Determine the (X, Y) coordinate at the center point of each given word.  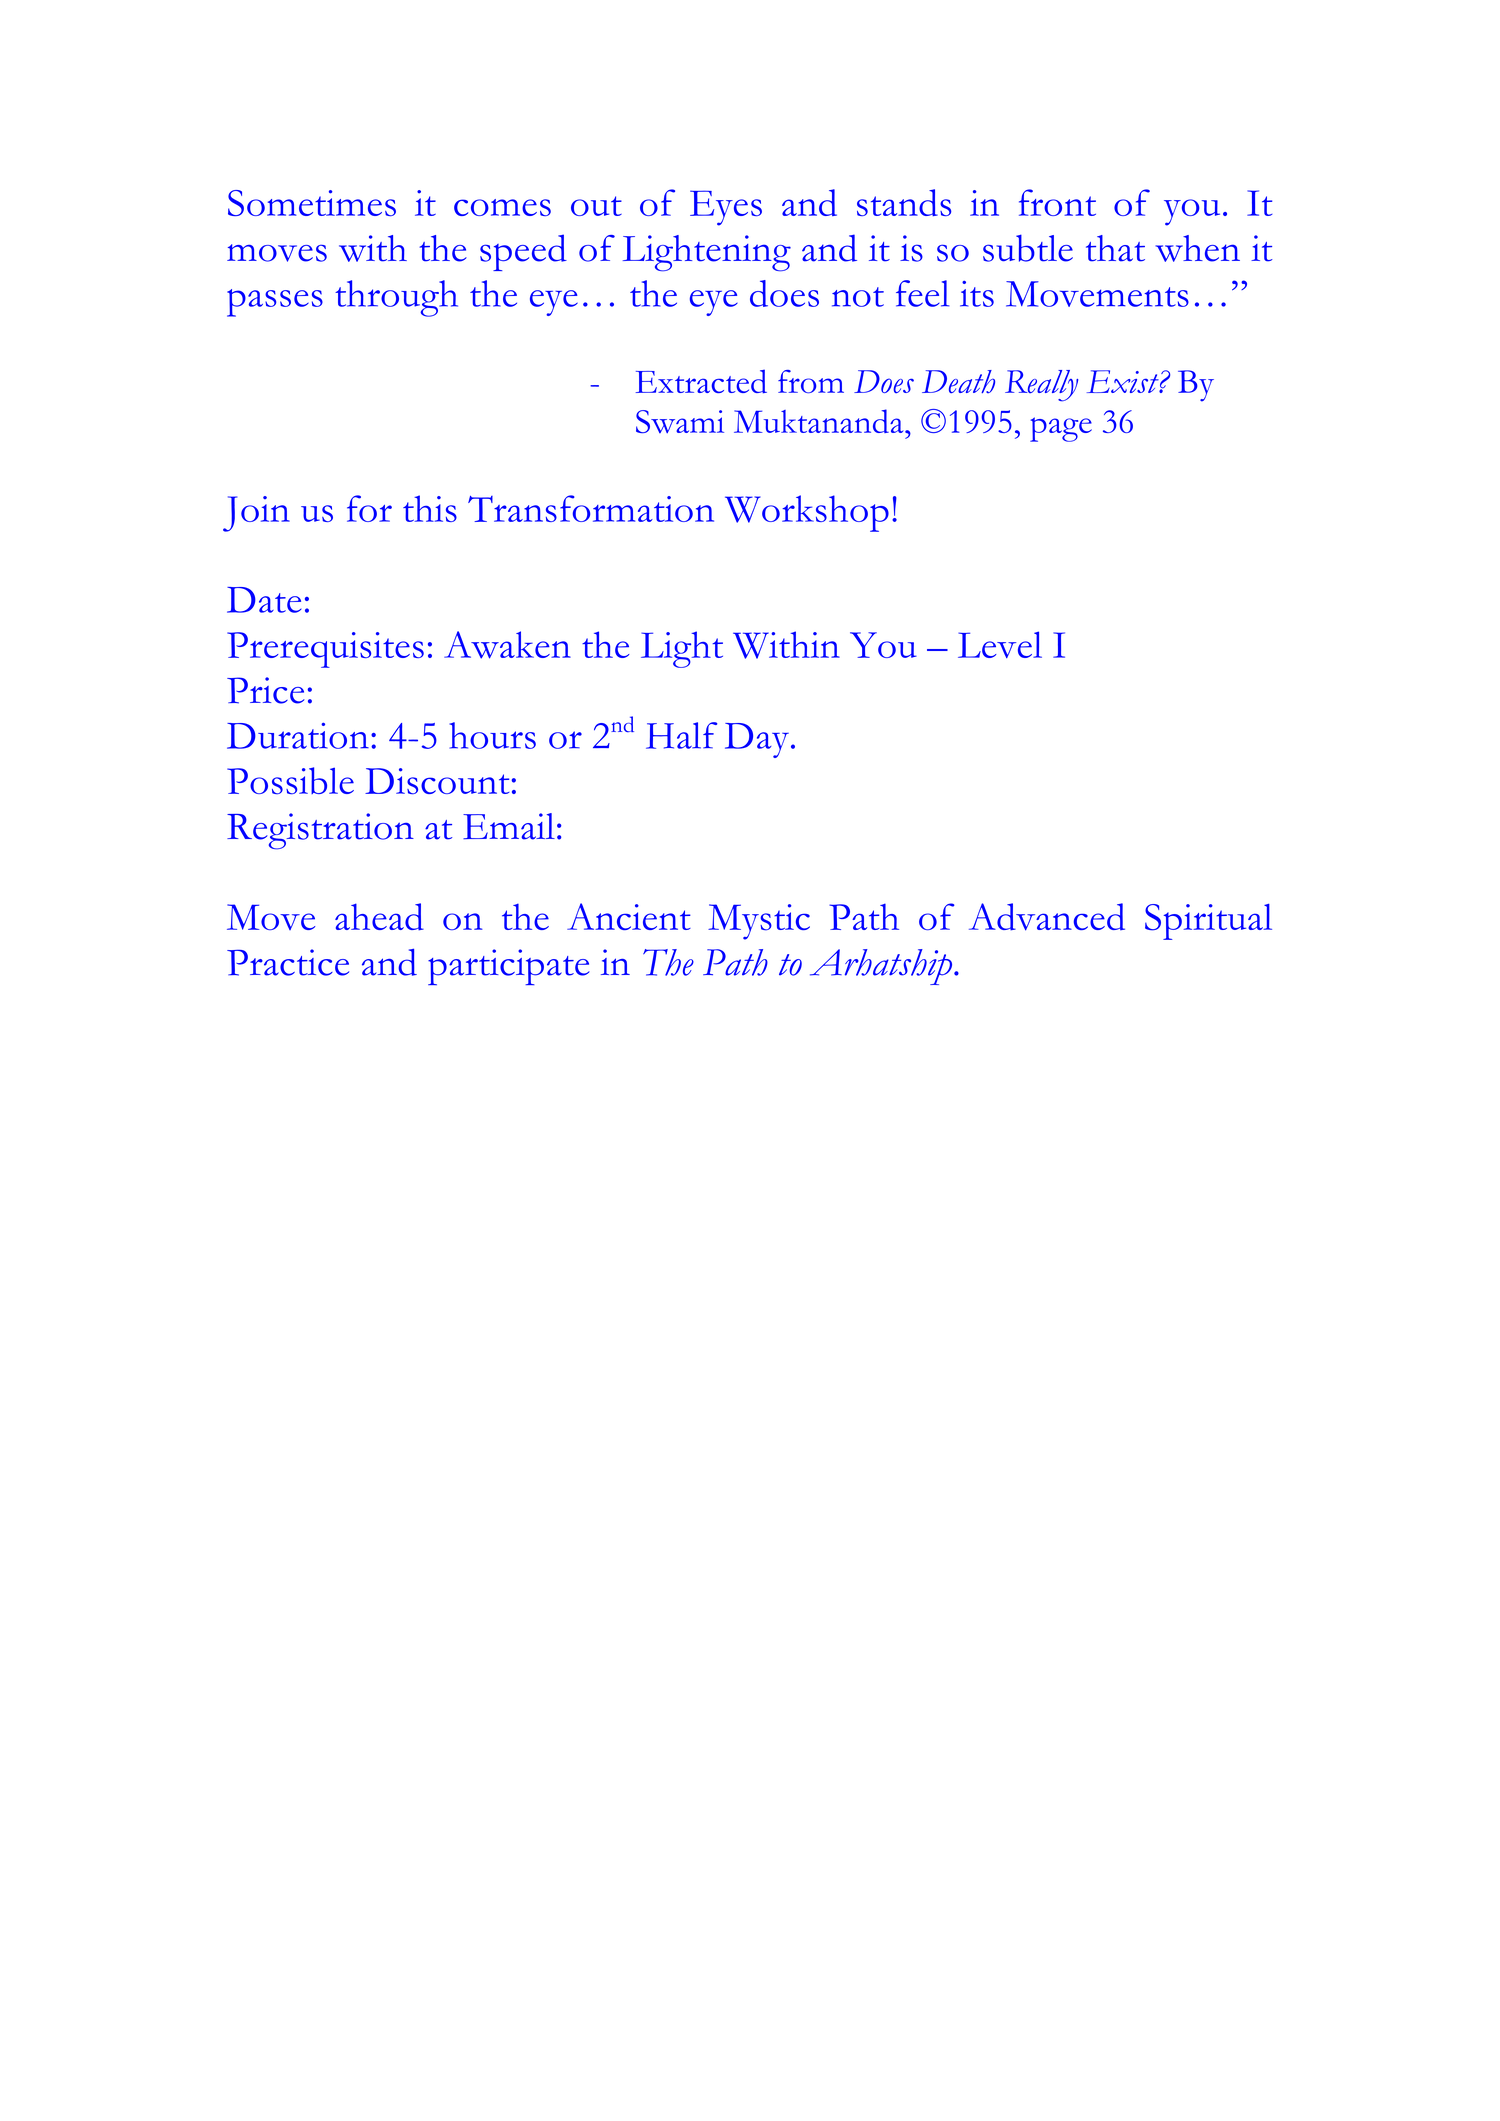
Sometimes (312, 203)
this (430, 508)
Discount (437, 781)
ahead (379, 916)
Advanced (1047, 917)
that (1115, 248)
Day (757, 740)
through (396, 298)
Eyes (726, 208)
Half (681, 735)
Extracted (701, 381)
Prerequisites (325, 650)
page (1061, 429)
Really (1041, 386)
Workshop (807, 513)
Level (1000, 644)
